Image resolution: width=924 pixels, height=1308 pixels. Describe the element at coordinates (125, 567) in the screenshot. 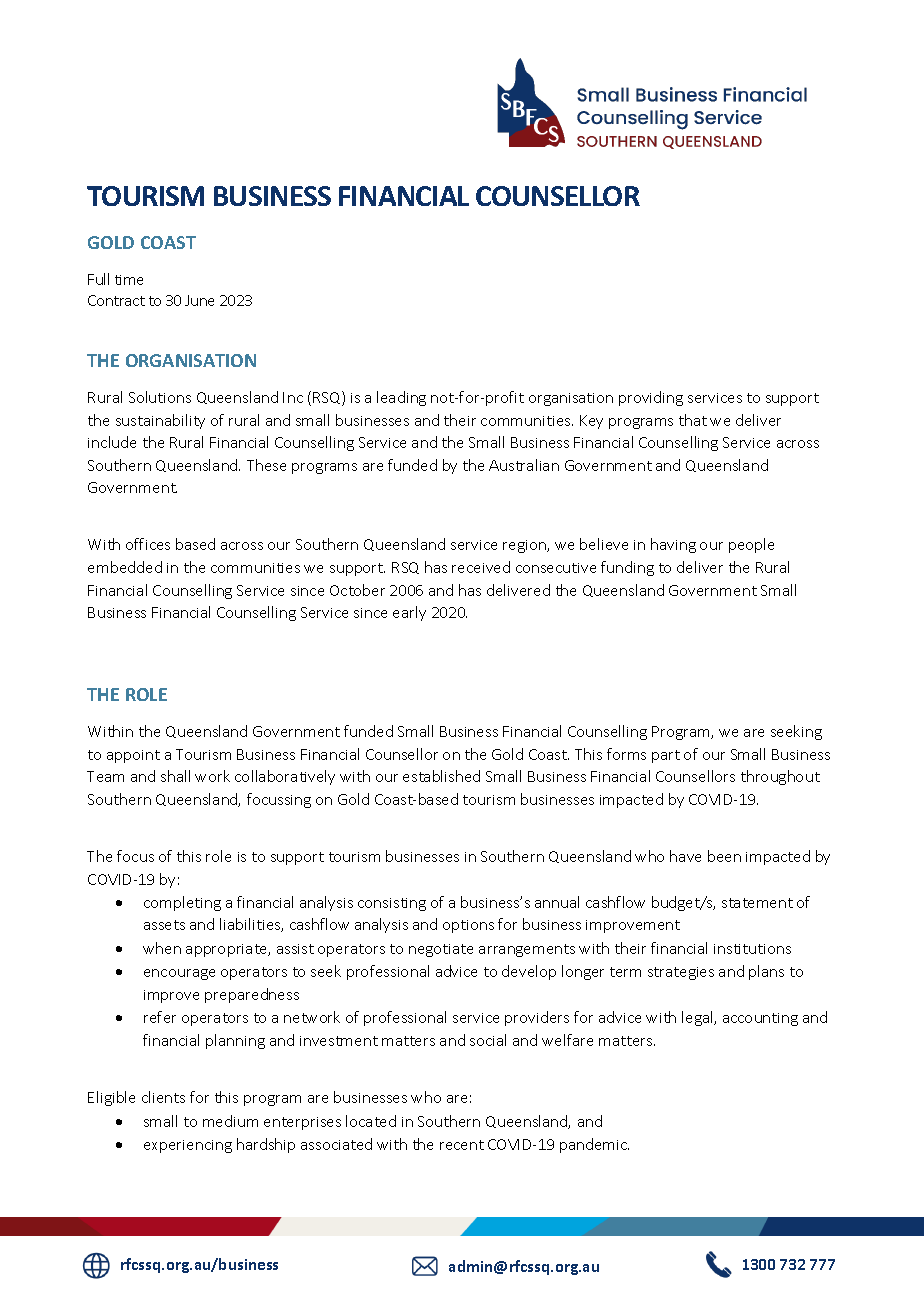

I see `embedded` at that location.
